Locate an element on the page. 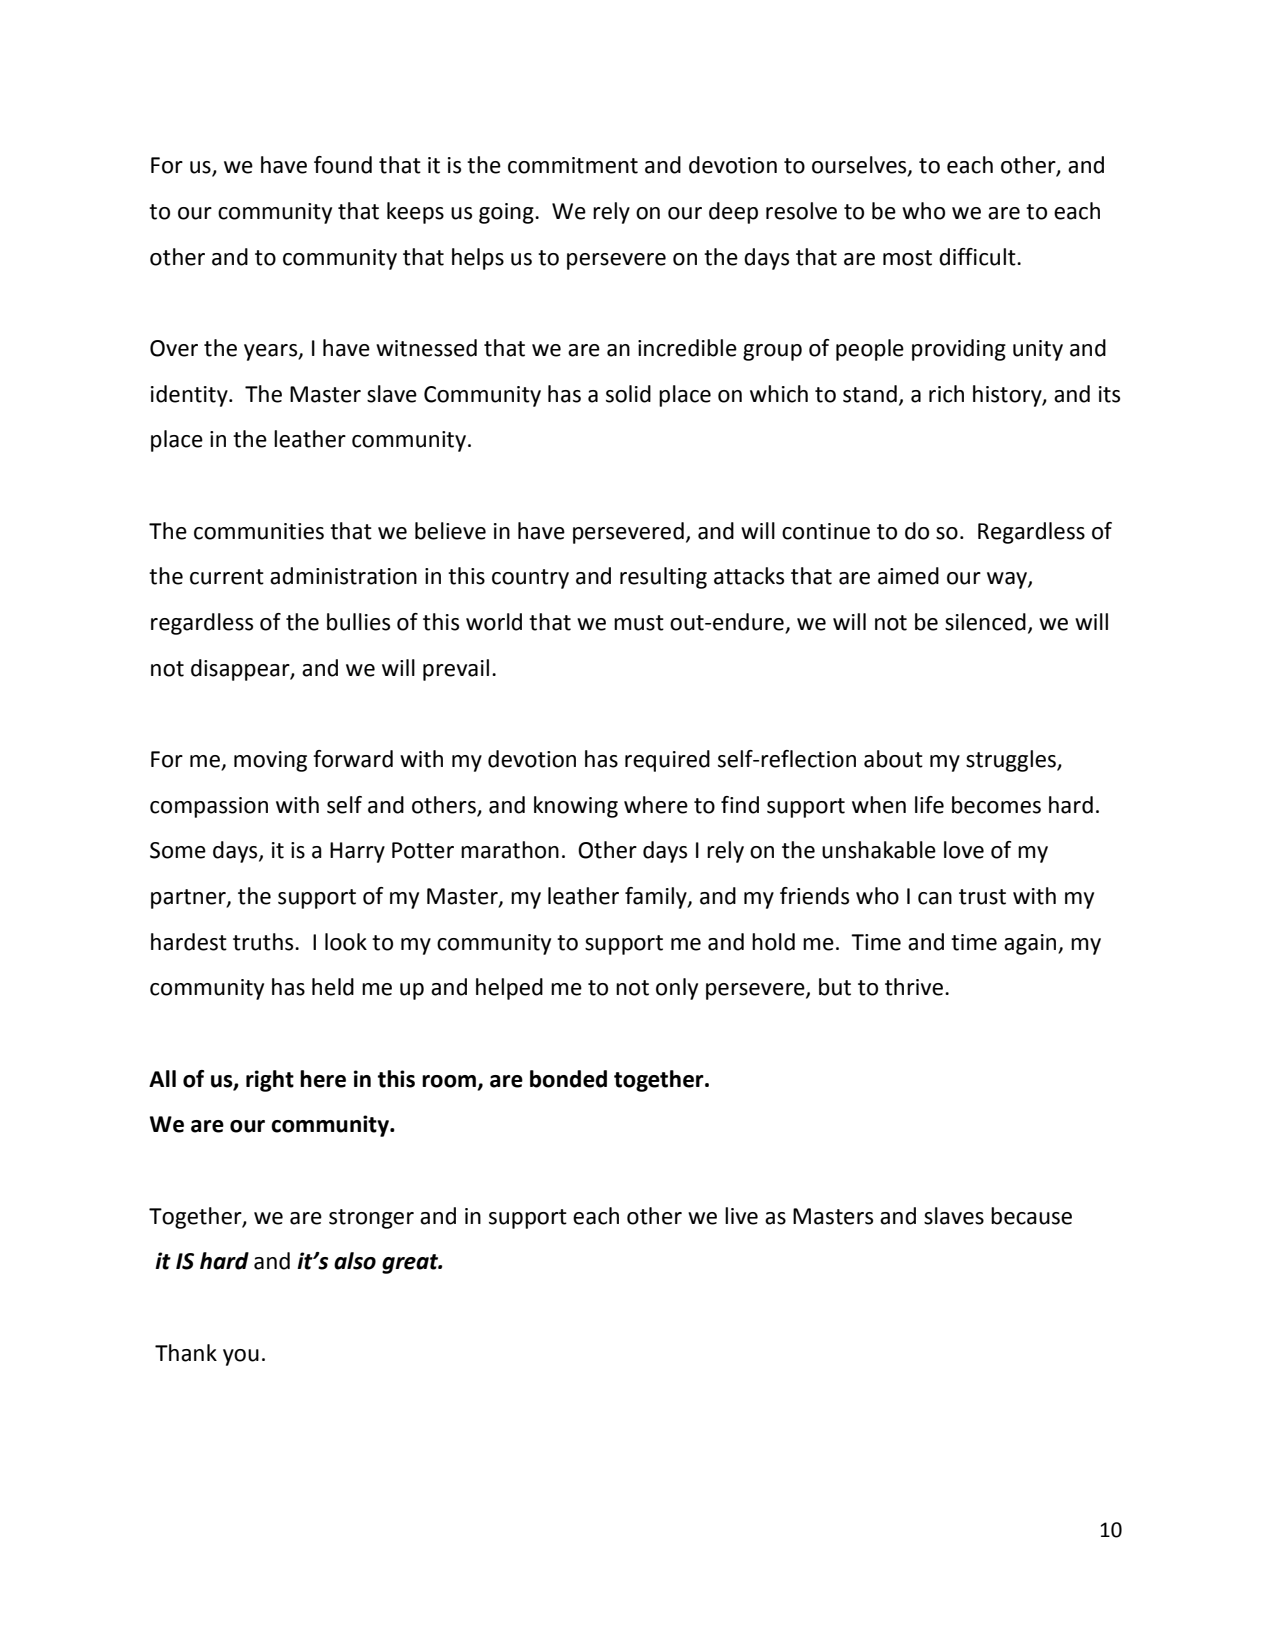 This page has width=1272, height=1646. rich is located at coordinates (946, 394).
